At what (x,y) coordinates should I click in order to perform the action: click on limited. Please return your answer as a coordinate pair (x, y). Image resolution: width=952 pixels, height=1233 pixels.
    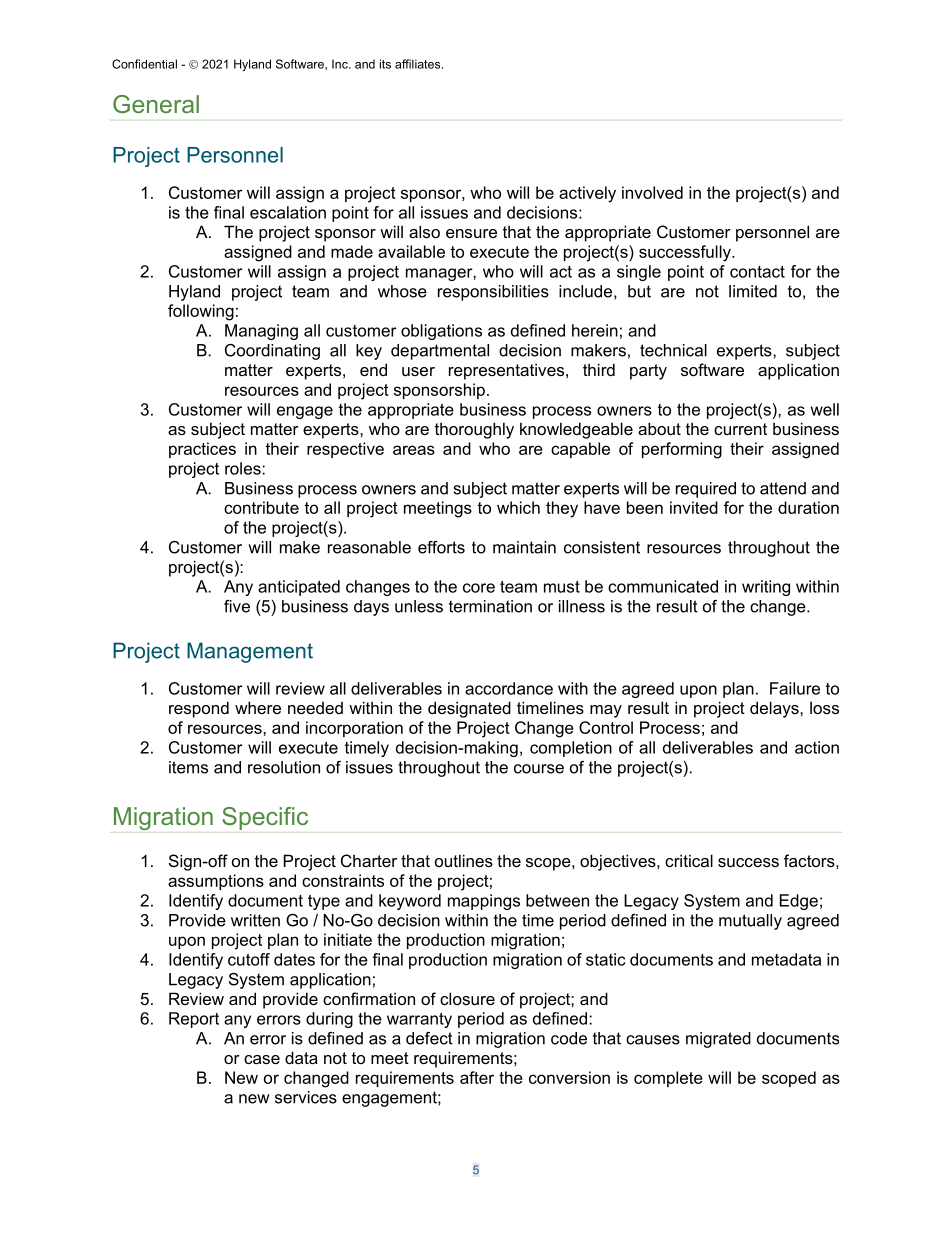
    Looking at the image, I should click on (753, 291).
